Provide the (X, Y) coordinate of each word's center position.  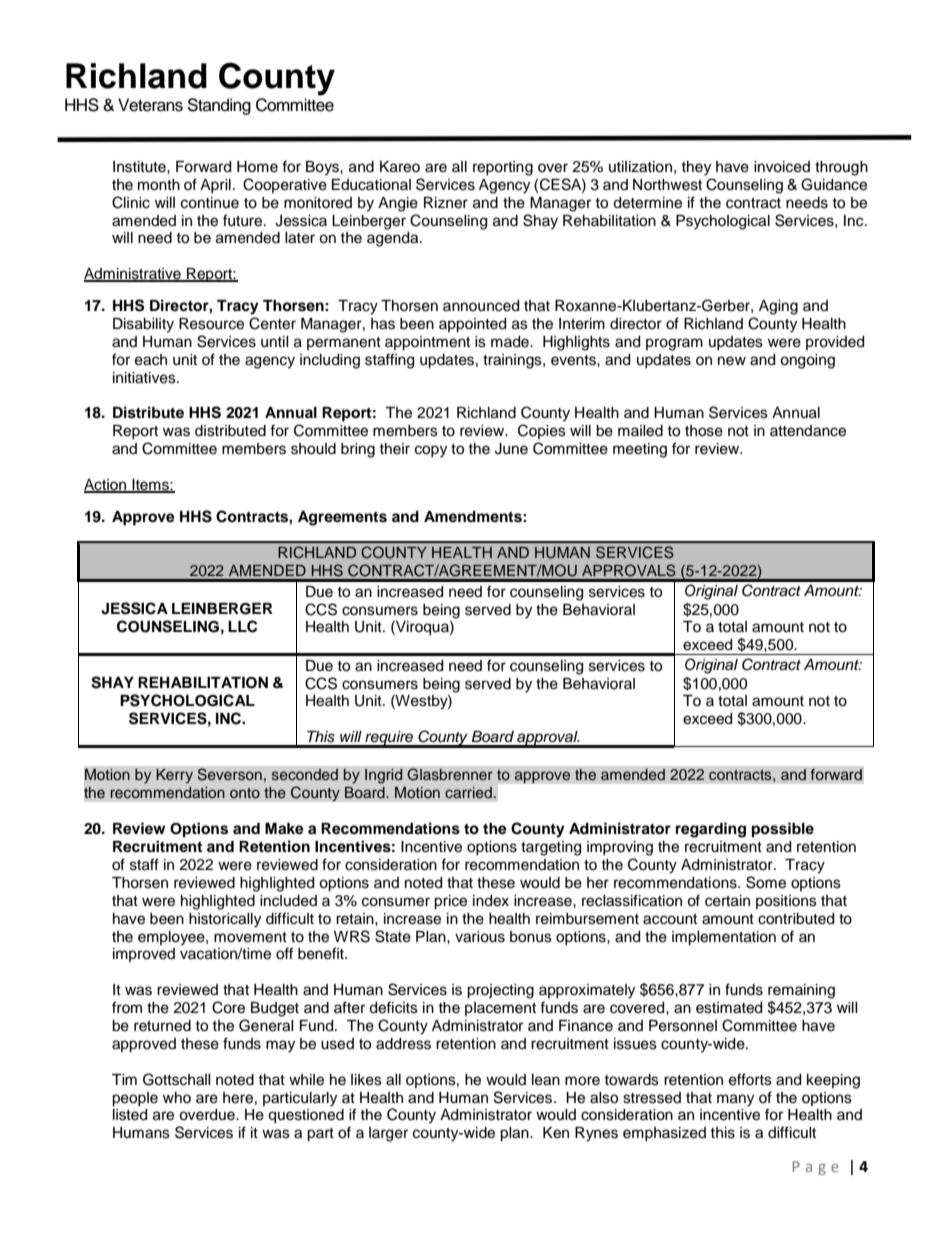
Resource (211, 324)
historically (225, 920)
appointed (472, 325)
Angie (398, 204)
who (177, 1097)
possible (783, 830)
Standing (219, 106)
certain (727, 901)
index (491, 901)
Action (106, 486)
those (704, 431)
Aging (778, 307)
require (389, 739)
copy (431, 451)
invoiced (782, 167)
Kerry (174, 776)
